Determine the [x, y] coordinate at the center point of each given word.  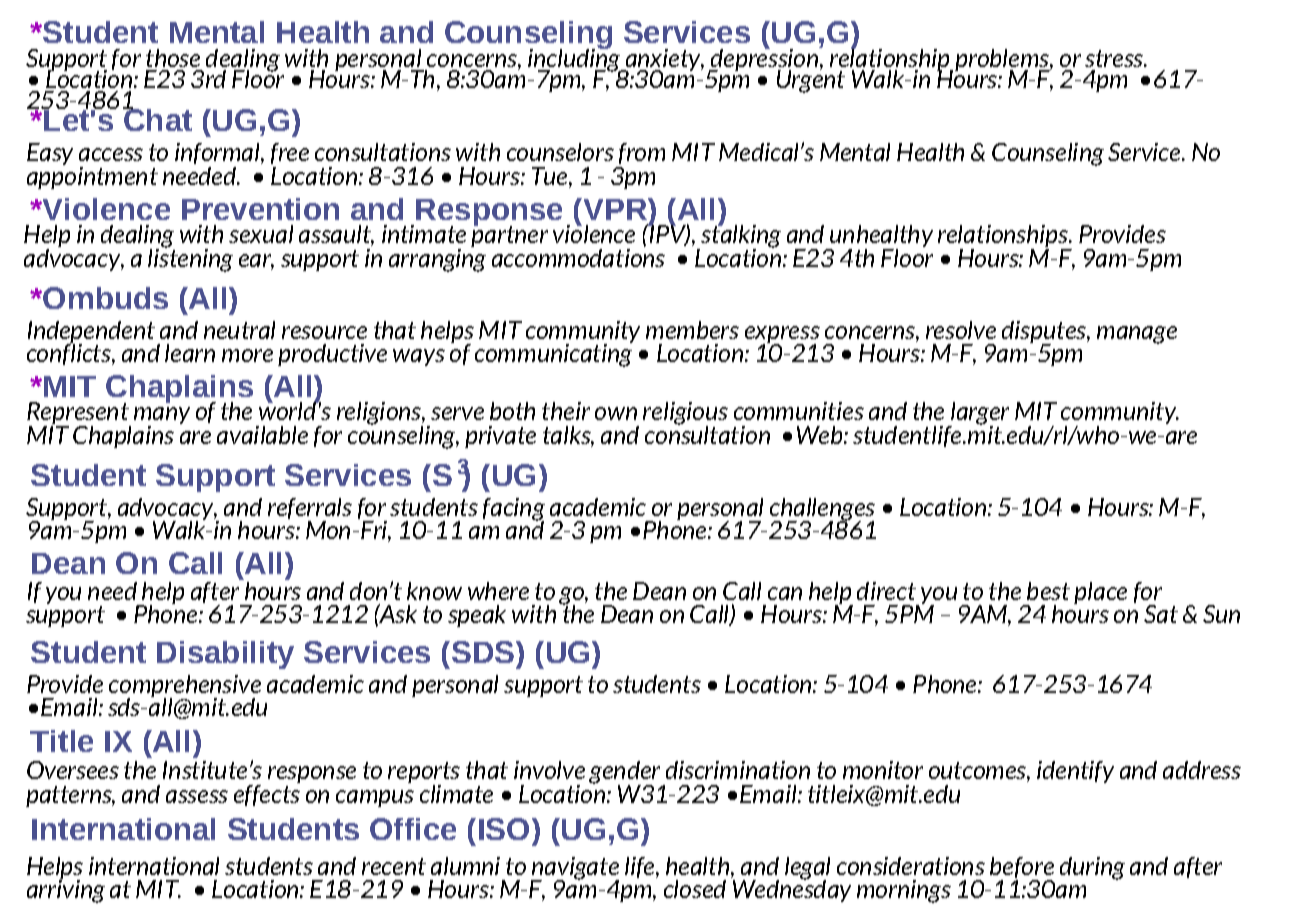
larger [978, 414]
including [575, 60]
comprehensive [185, 687]
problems [1003, 61]
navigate [575, 869]
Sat [1161, 614]
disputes [1045, 333]
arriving [66, 890]
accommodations [578, 256]
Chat [157, 118]
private [500, 437]
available [262, 435]
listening [190, 258]
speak [477, 616]
